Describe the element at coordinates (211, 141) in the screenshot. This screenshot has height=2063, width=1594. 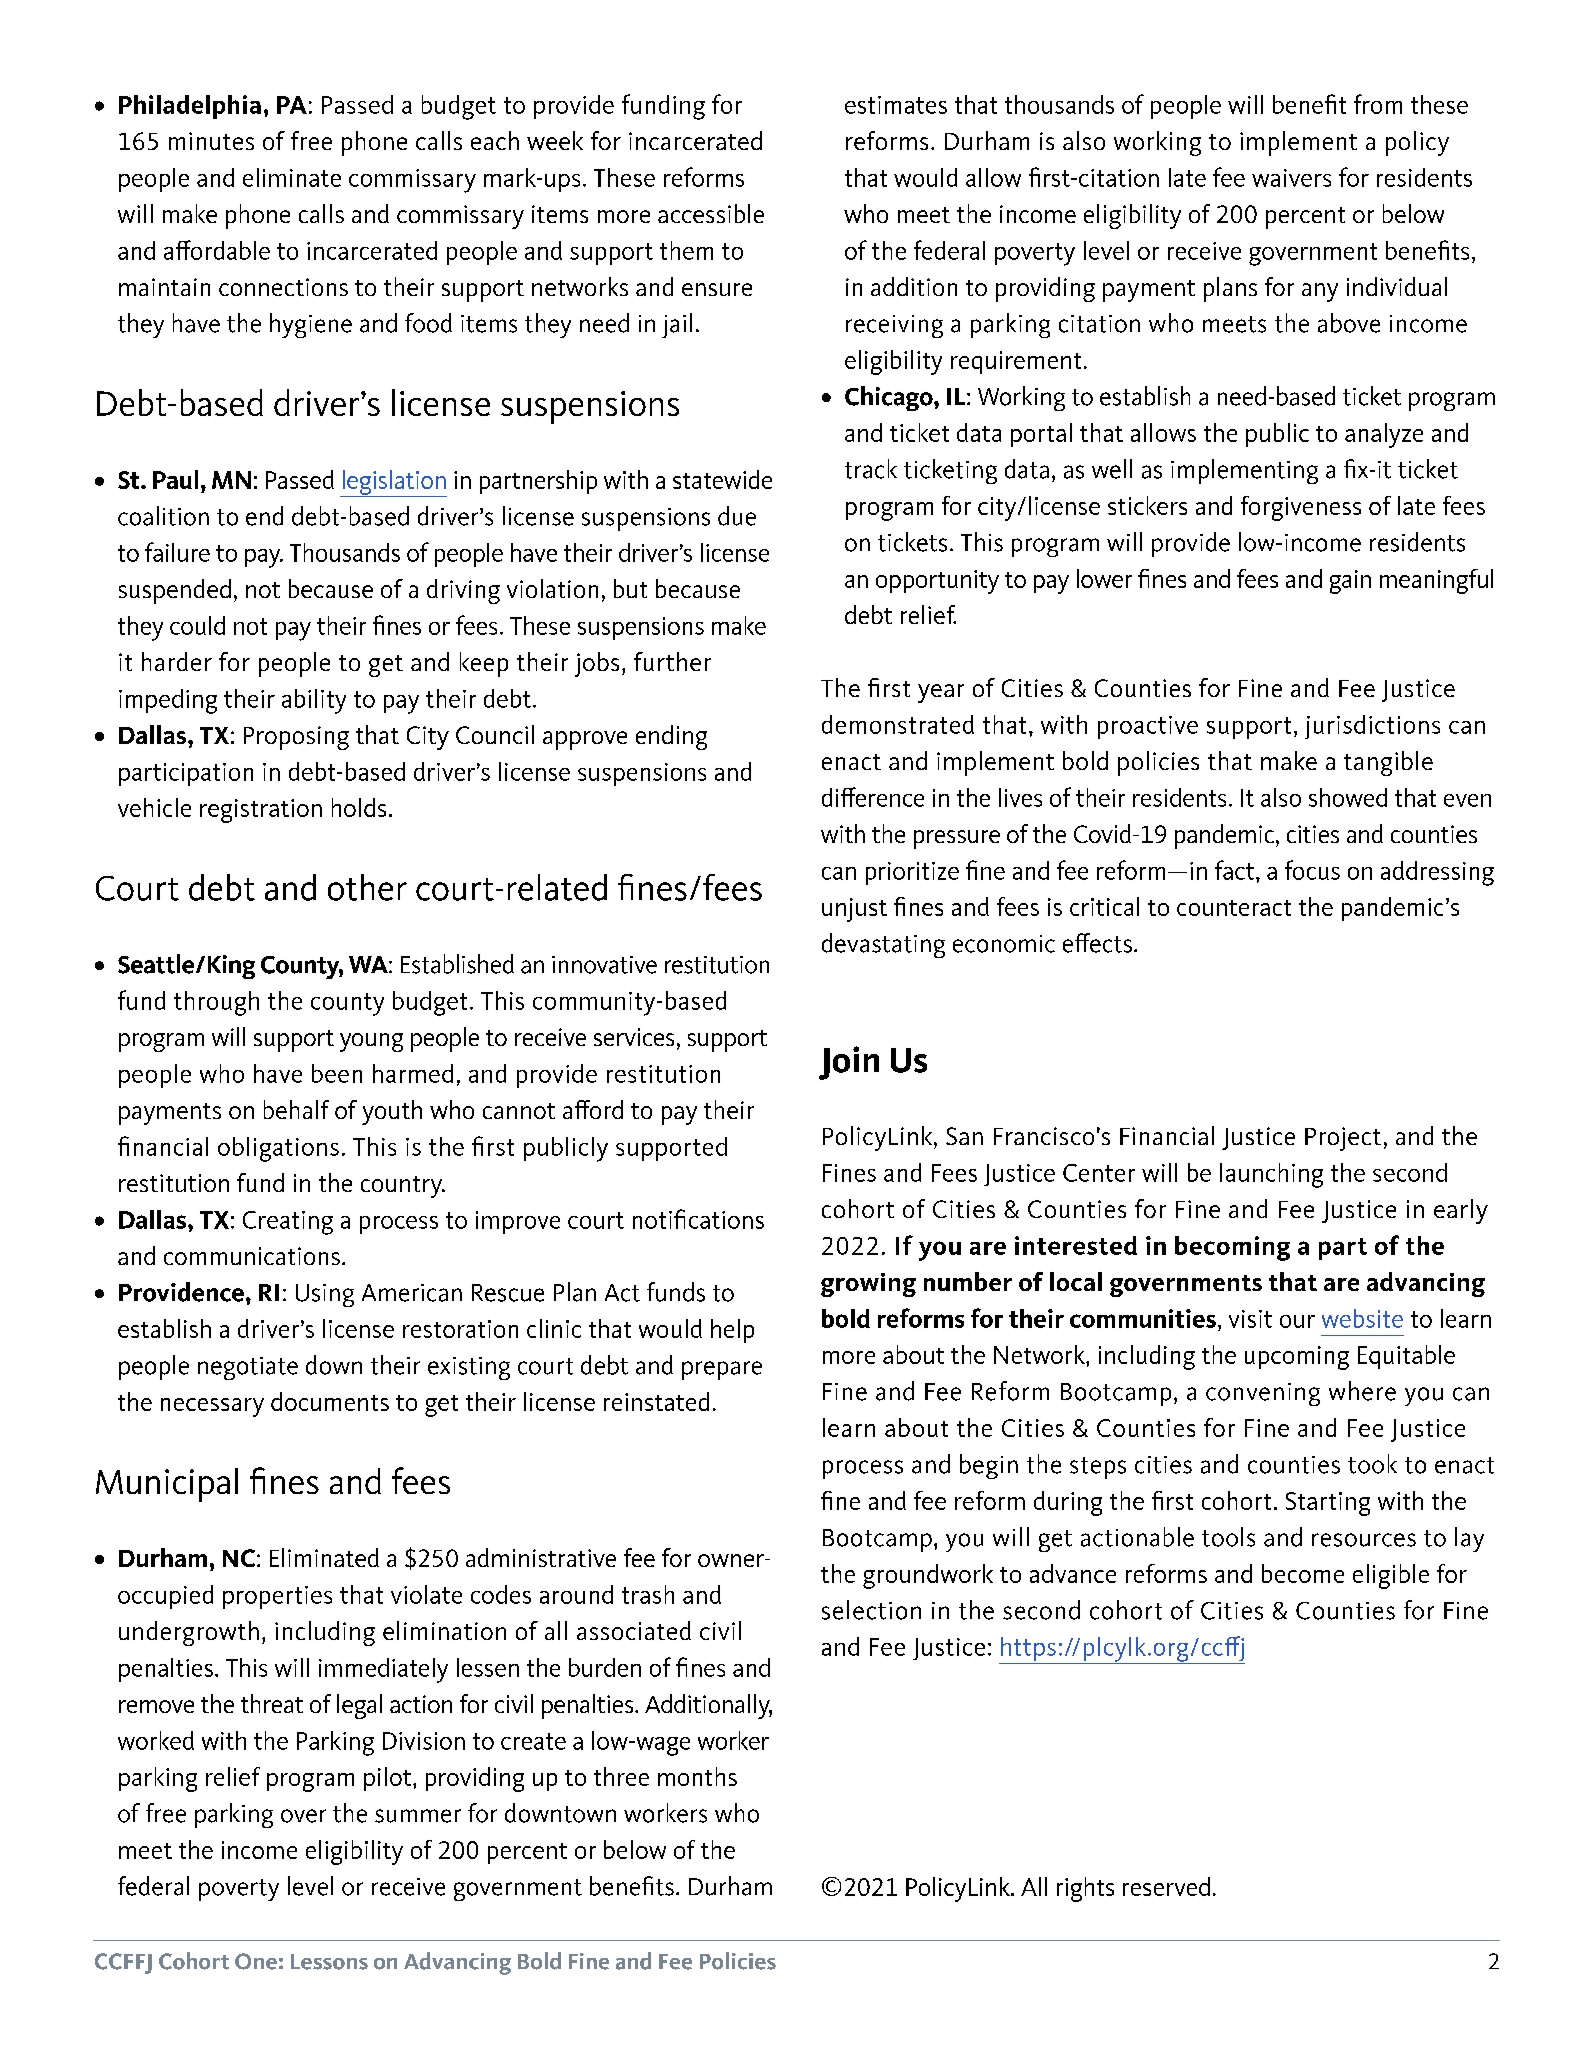
I see `minutes` at that location.
